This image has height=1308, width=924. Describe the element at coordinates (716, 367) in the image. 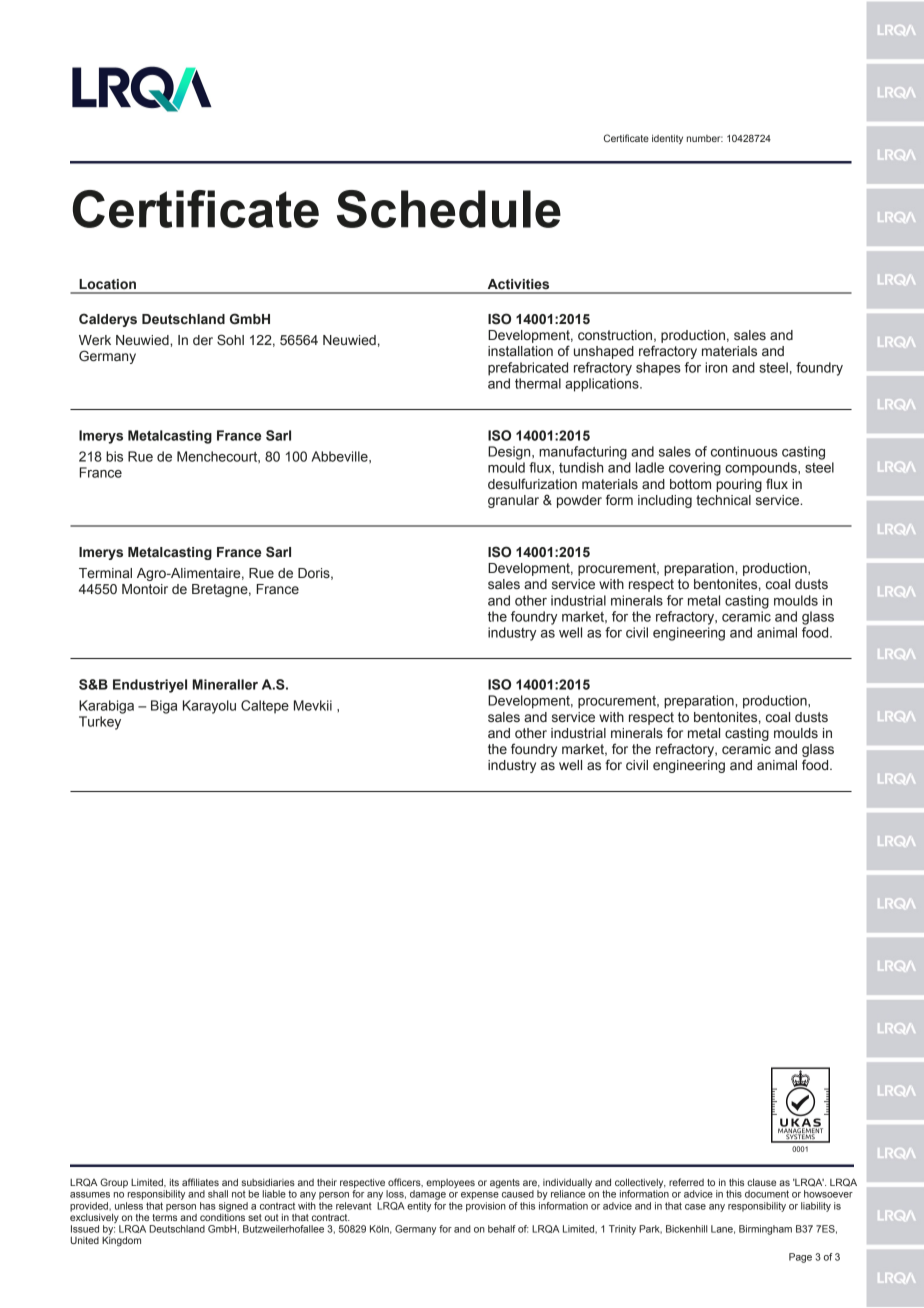

I see `iron` at that location.
